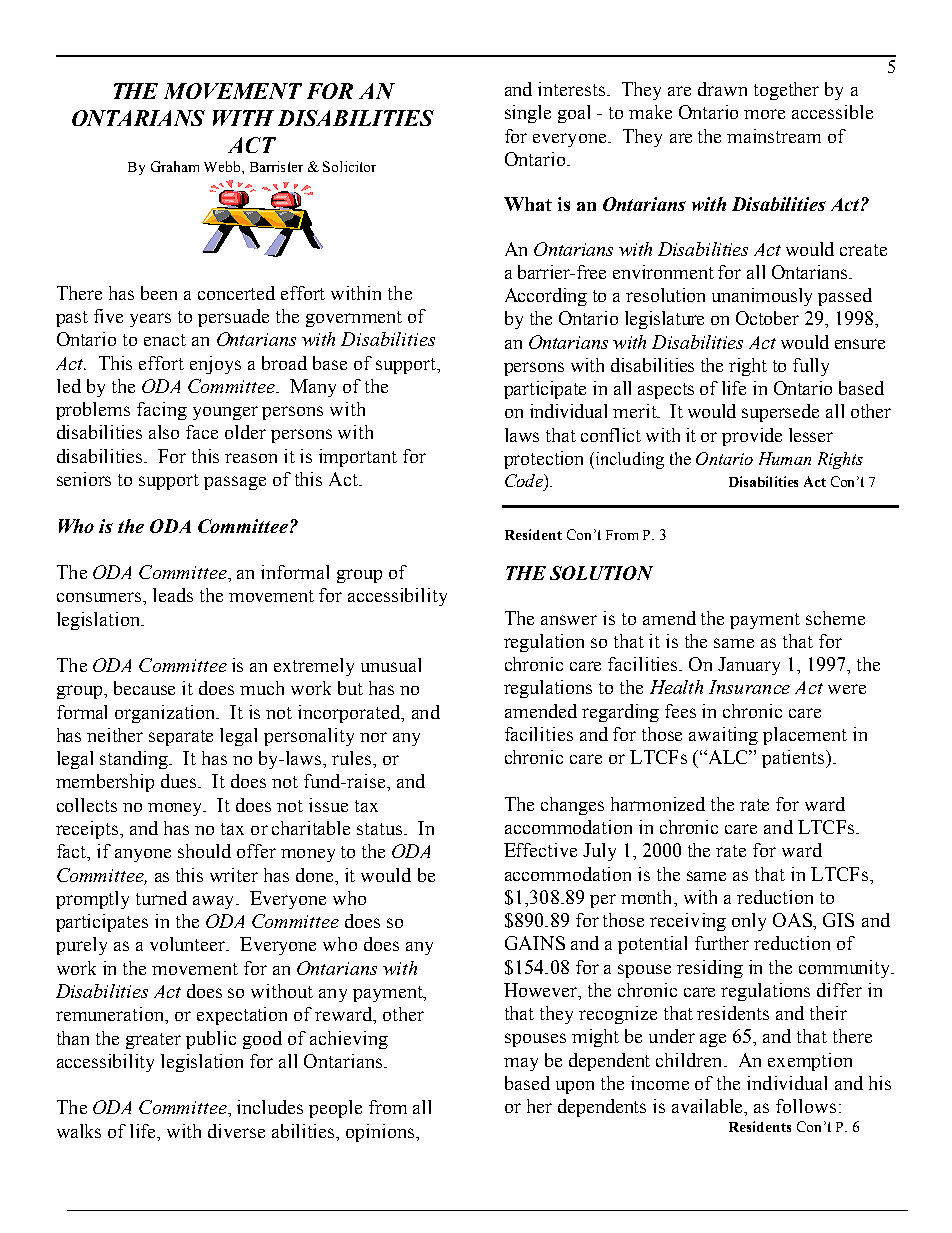 The image size is (952, 1233). What do you see at coordinates (167, 714) in the screenshot?
I see `organization` at bounding box center [167, 714].
